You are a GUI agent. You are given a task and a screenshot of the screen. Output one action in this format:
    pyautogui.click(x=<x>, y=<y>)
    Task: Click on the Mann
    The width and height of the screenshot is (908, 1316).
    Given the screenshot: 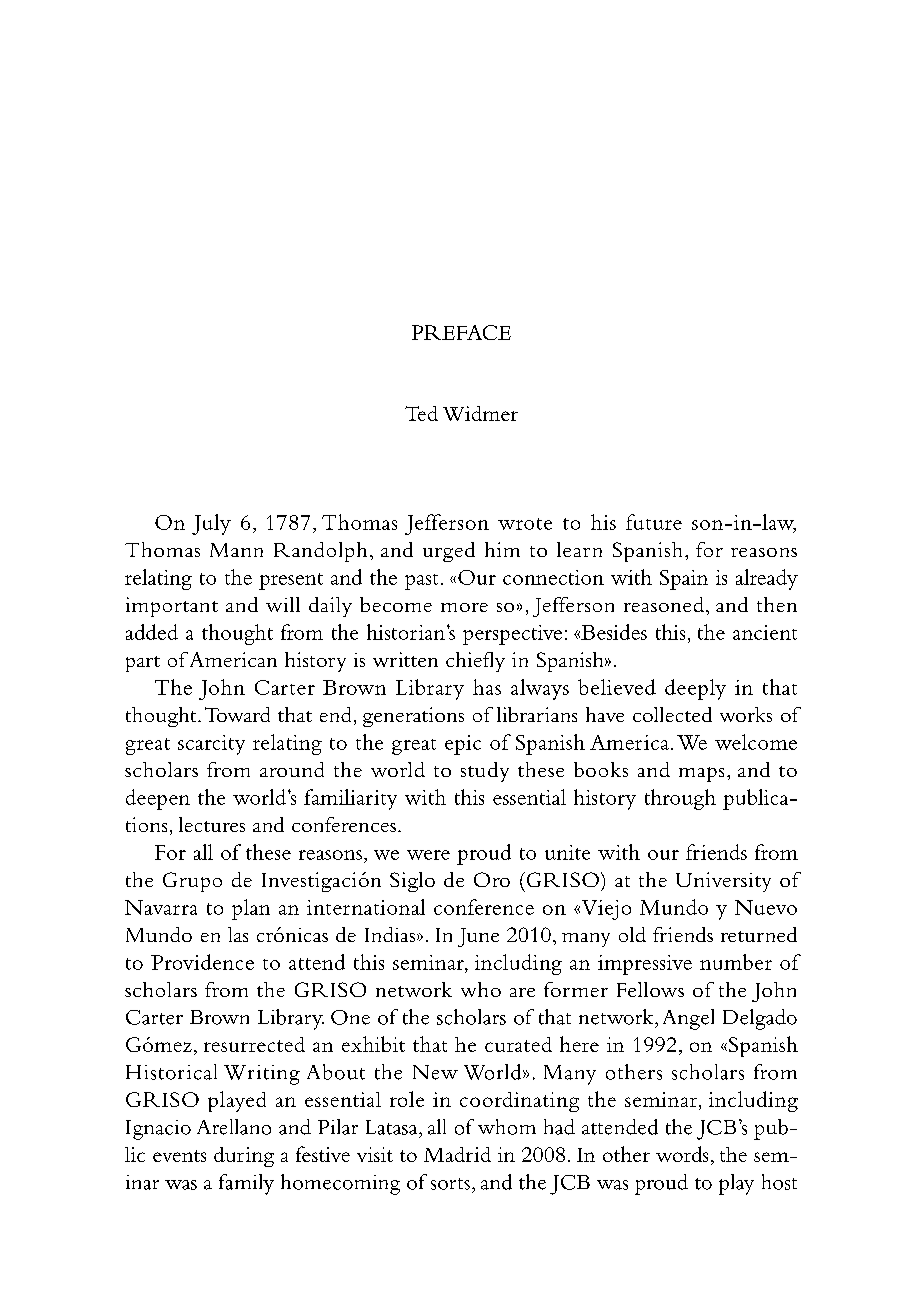 What is the action you would take?
    pyautogui.click(x=236, y=550)
